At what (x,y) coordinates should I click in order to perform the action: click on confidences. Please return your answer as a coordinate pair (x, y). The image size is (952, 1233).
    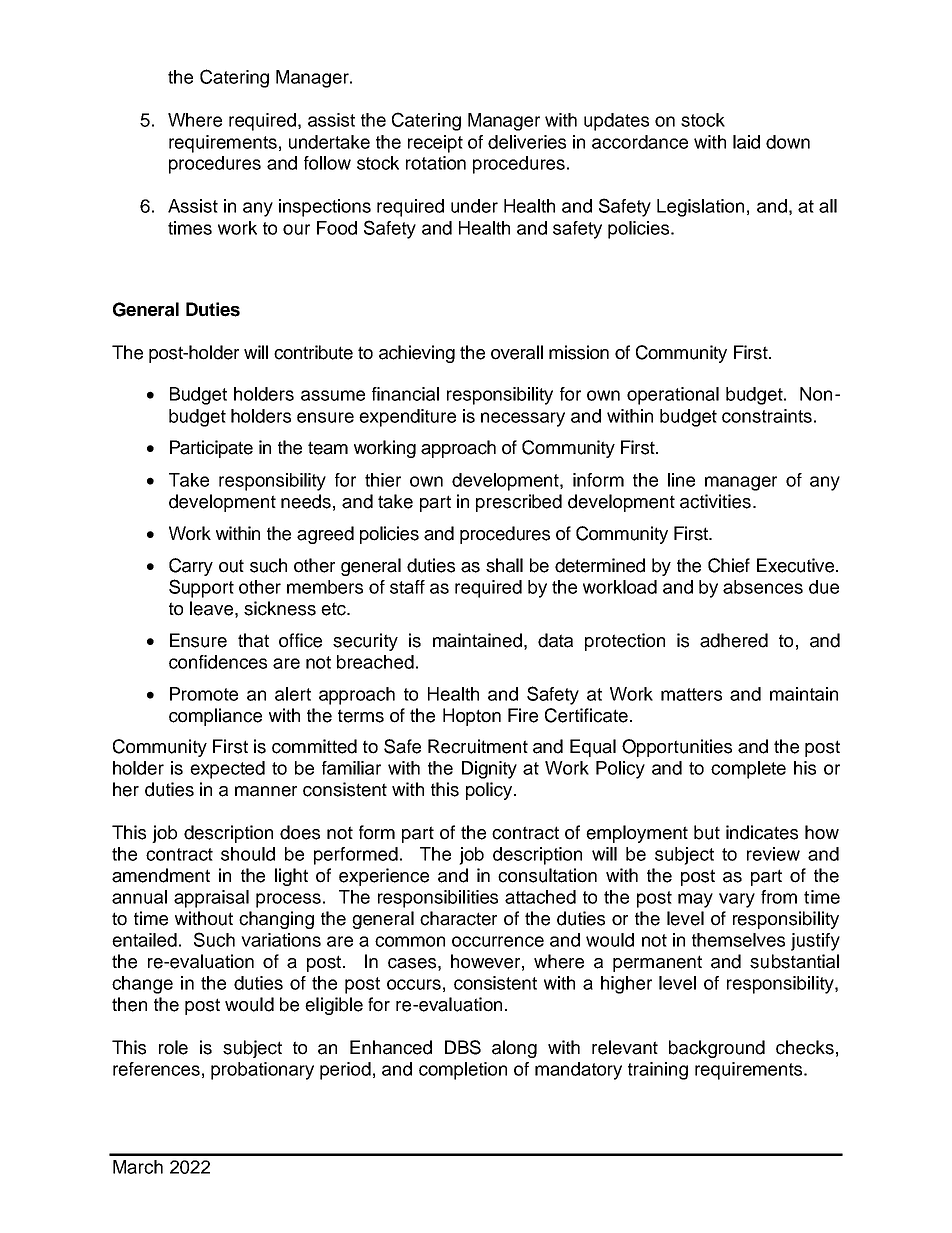
    Looking at the image, I should click on (218, 662).
